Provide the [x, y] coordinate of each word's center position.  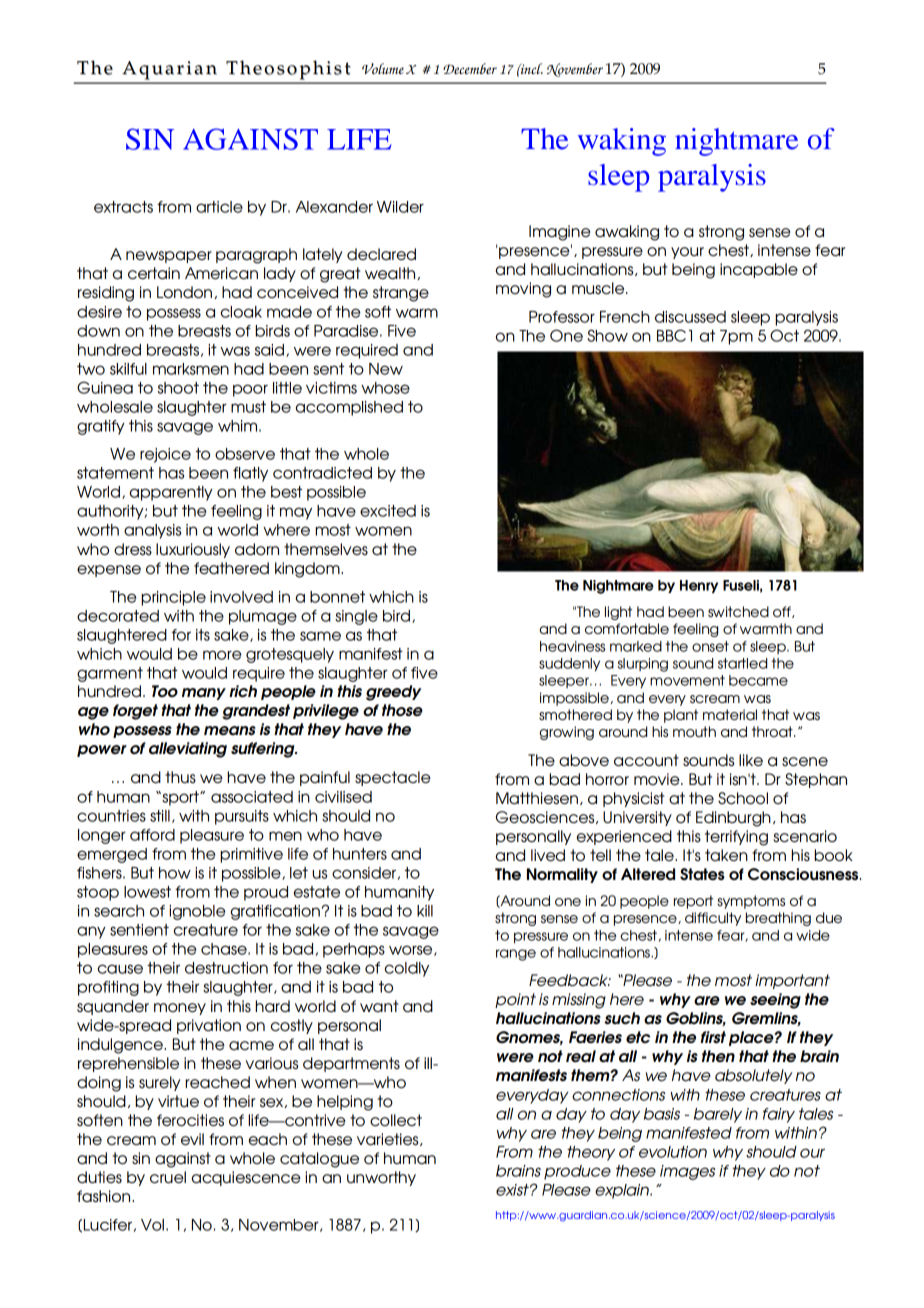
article [219, 207]
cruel [168, 1177]
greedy [394, 693]
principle [173, 598]
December [470, 68]
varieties [389, 1139]
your [687, 253]
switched [738, 611]
